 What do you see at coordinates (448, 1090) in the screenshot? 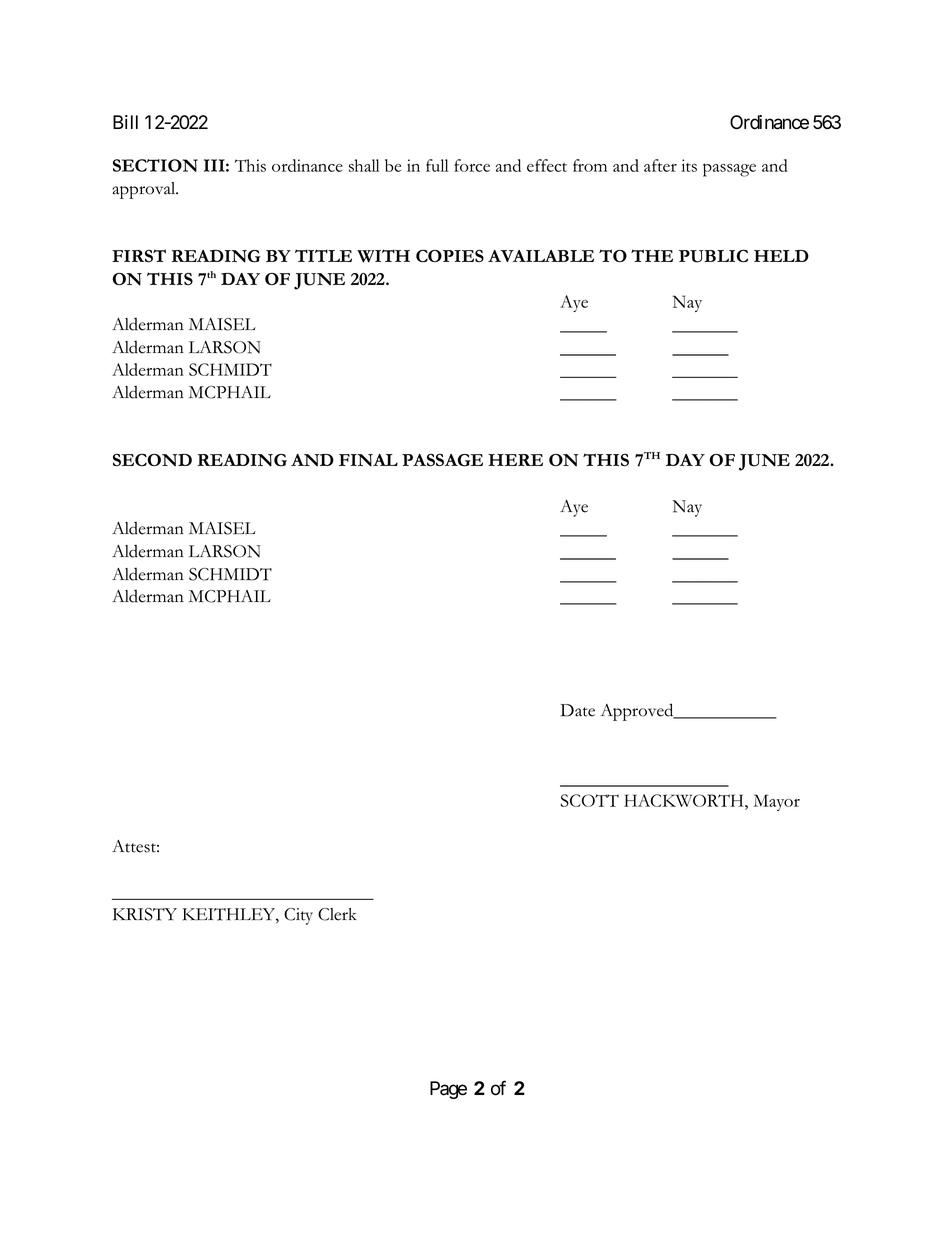
I see `Page` at bounding box center [448, 1090].
